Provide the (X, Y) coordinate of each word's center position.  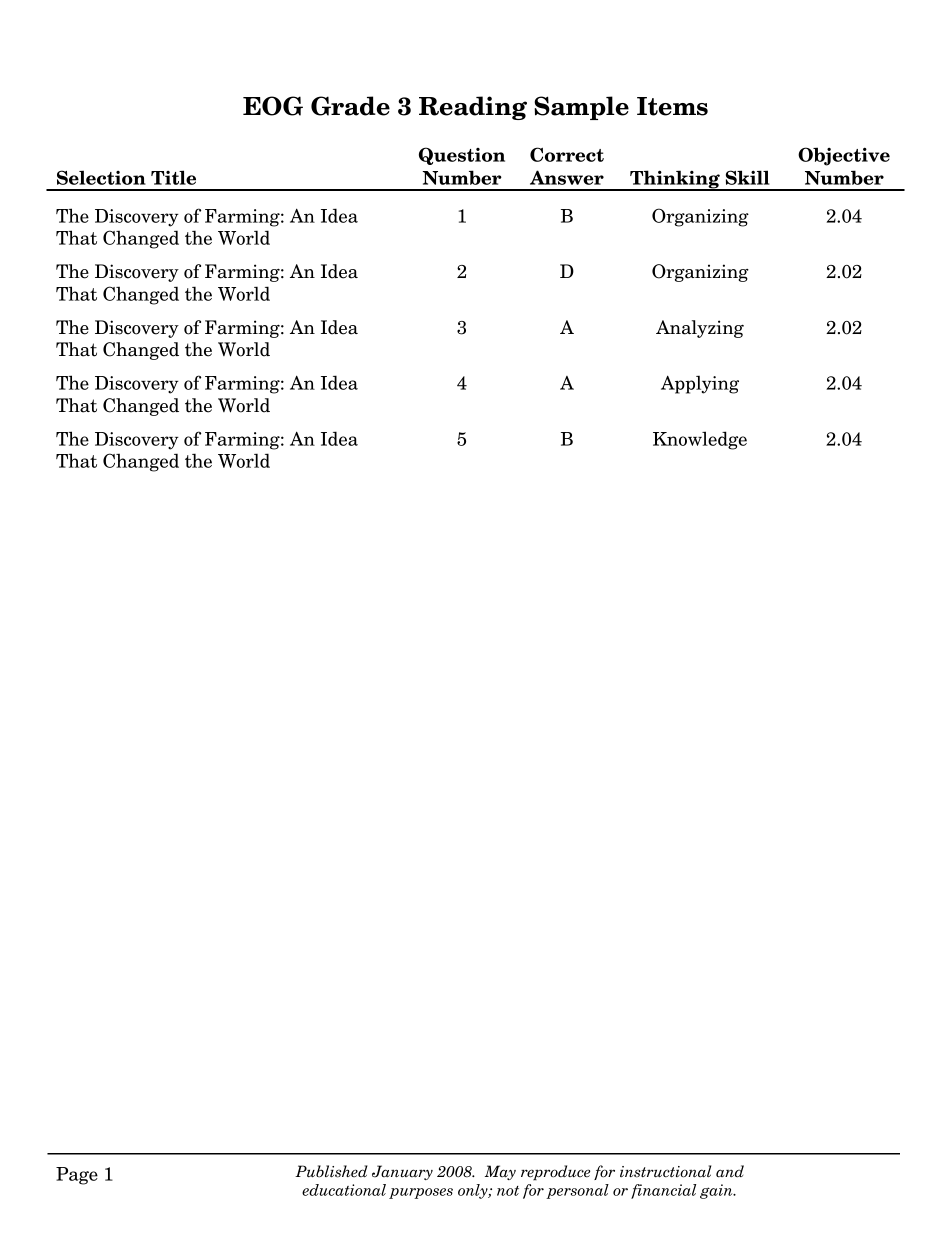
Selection (101, 177)
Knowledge (700, 440)
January (402, 1172)
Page (77, 1176)
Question (462, 156)
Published (331, 1171)
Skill (748, 177)
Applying (700, 384)
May (500, 1172)
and (730, 1171)
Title (173, 177)
